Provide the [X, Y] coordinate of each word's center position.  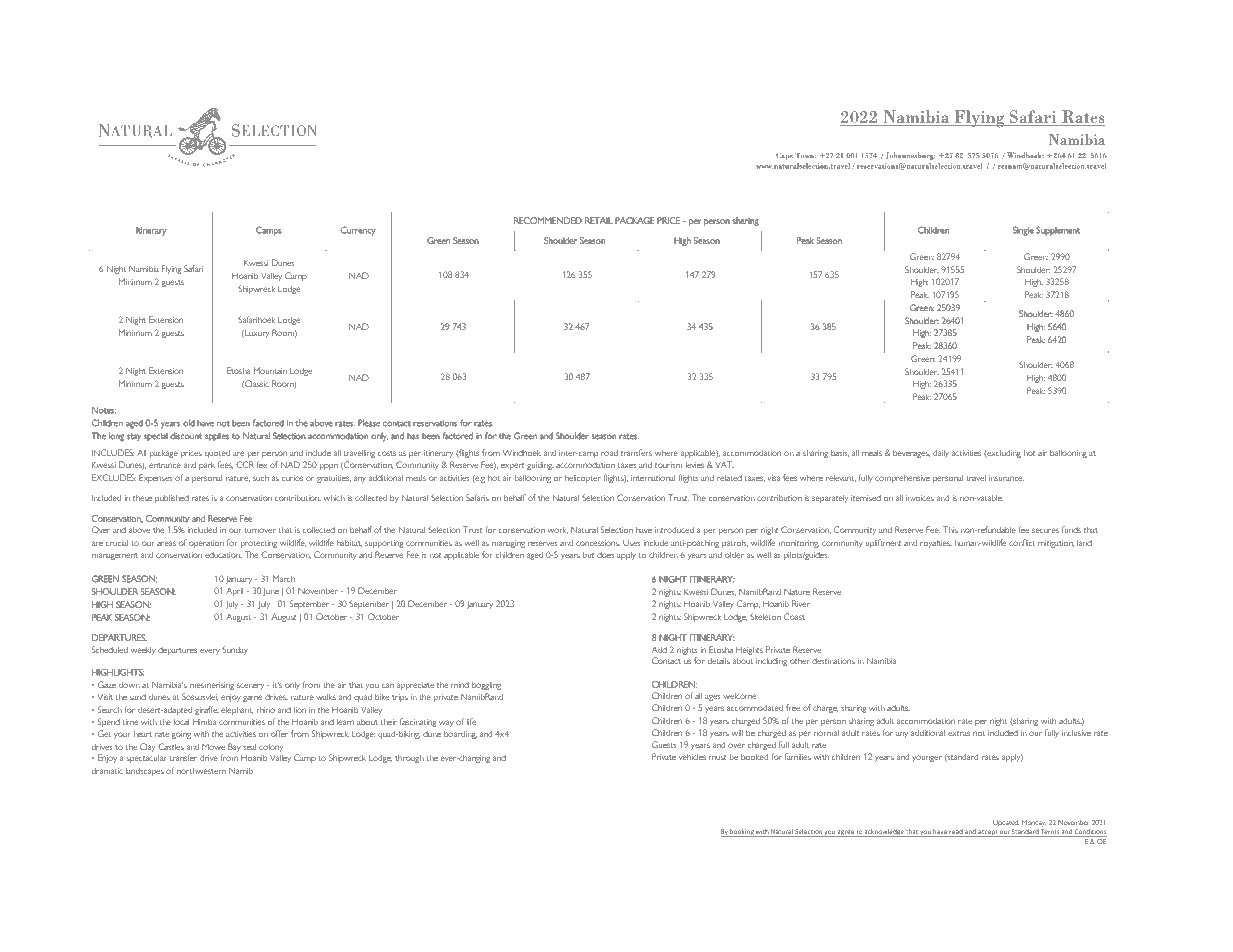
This [950, 529]
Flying [171, 269]
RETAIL [599, 220]
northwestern [201, 771]
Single [1023, 231]
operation [206, 544]
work [558, 530]
